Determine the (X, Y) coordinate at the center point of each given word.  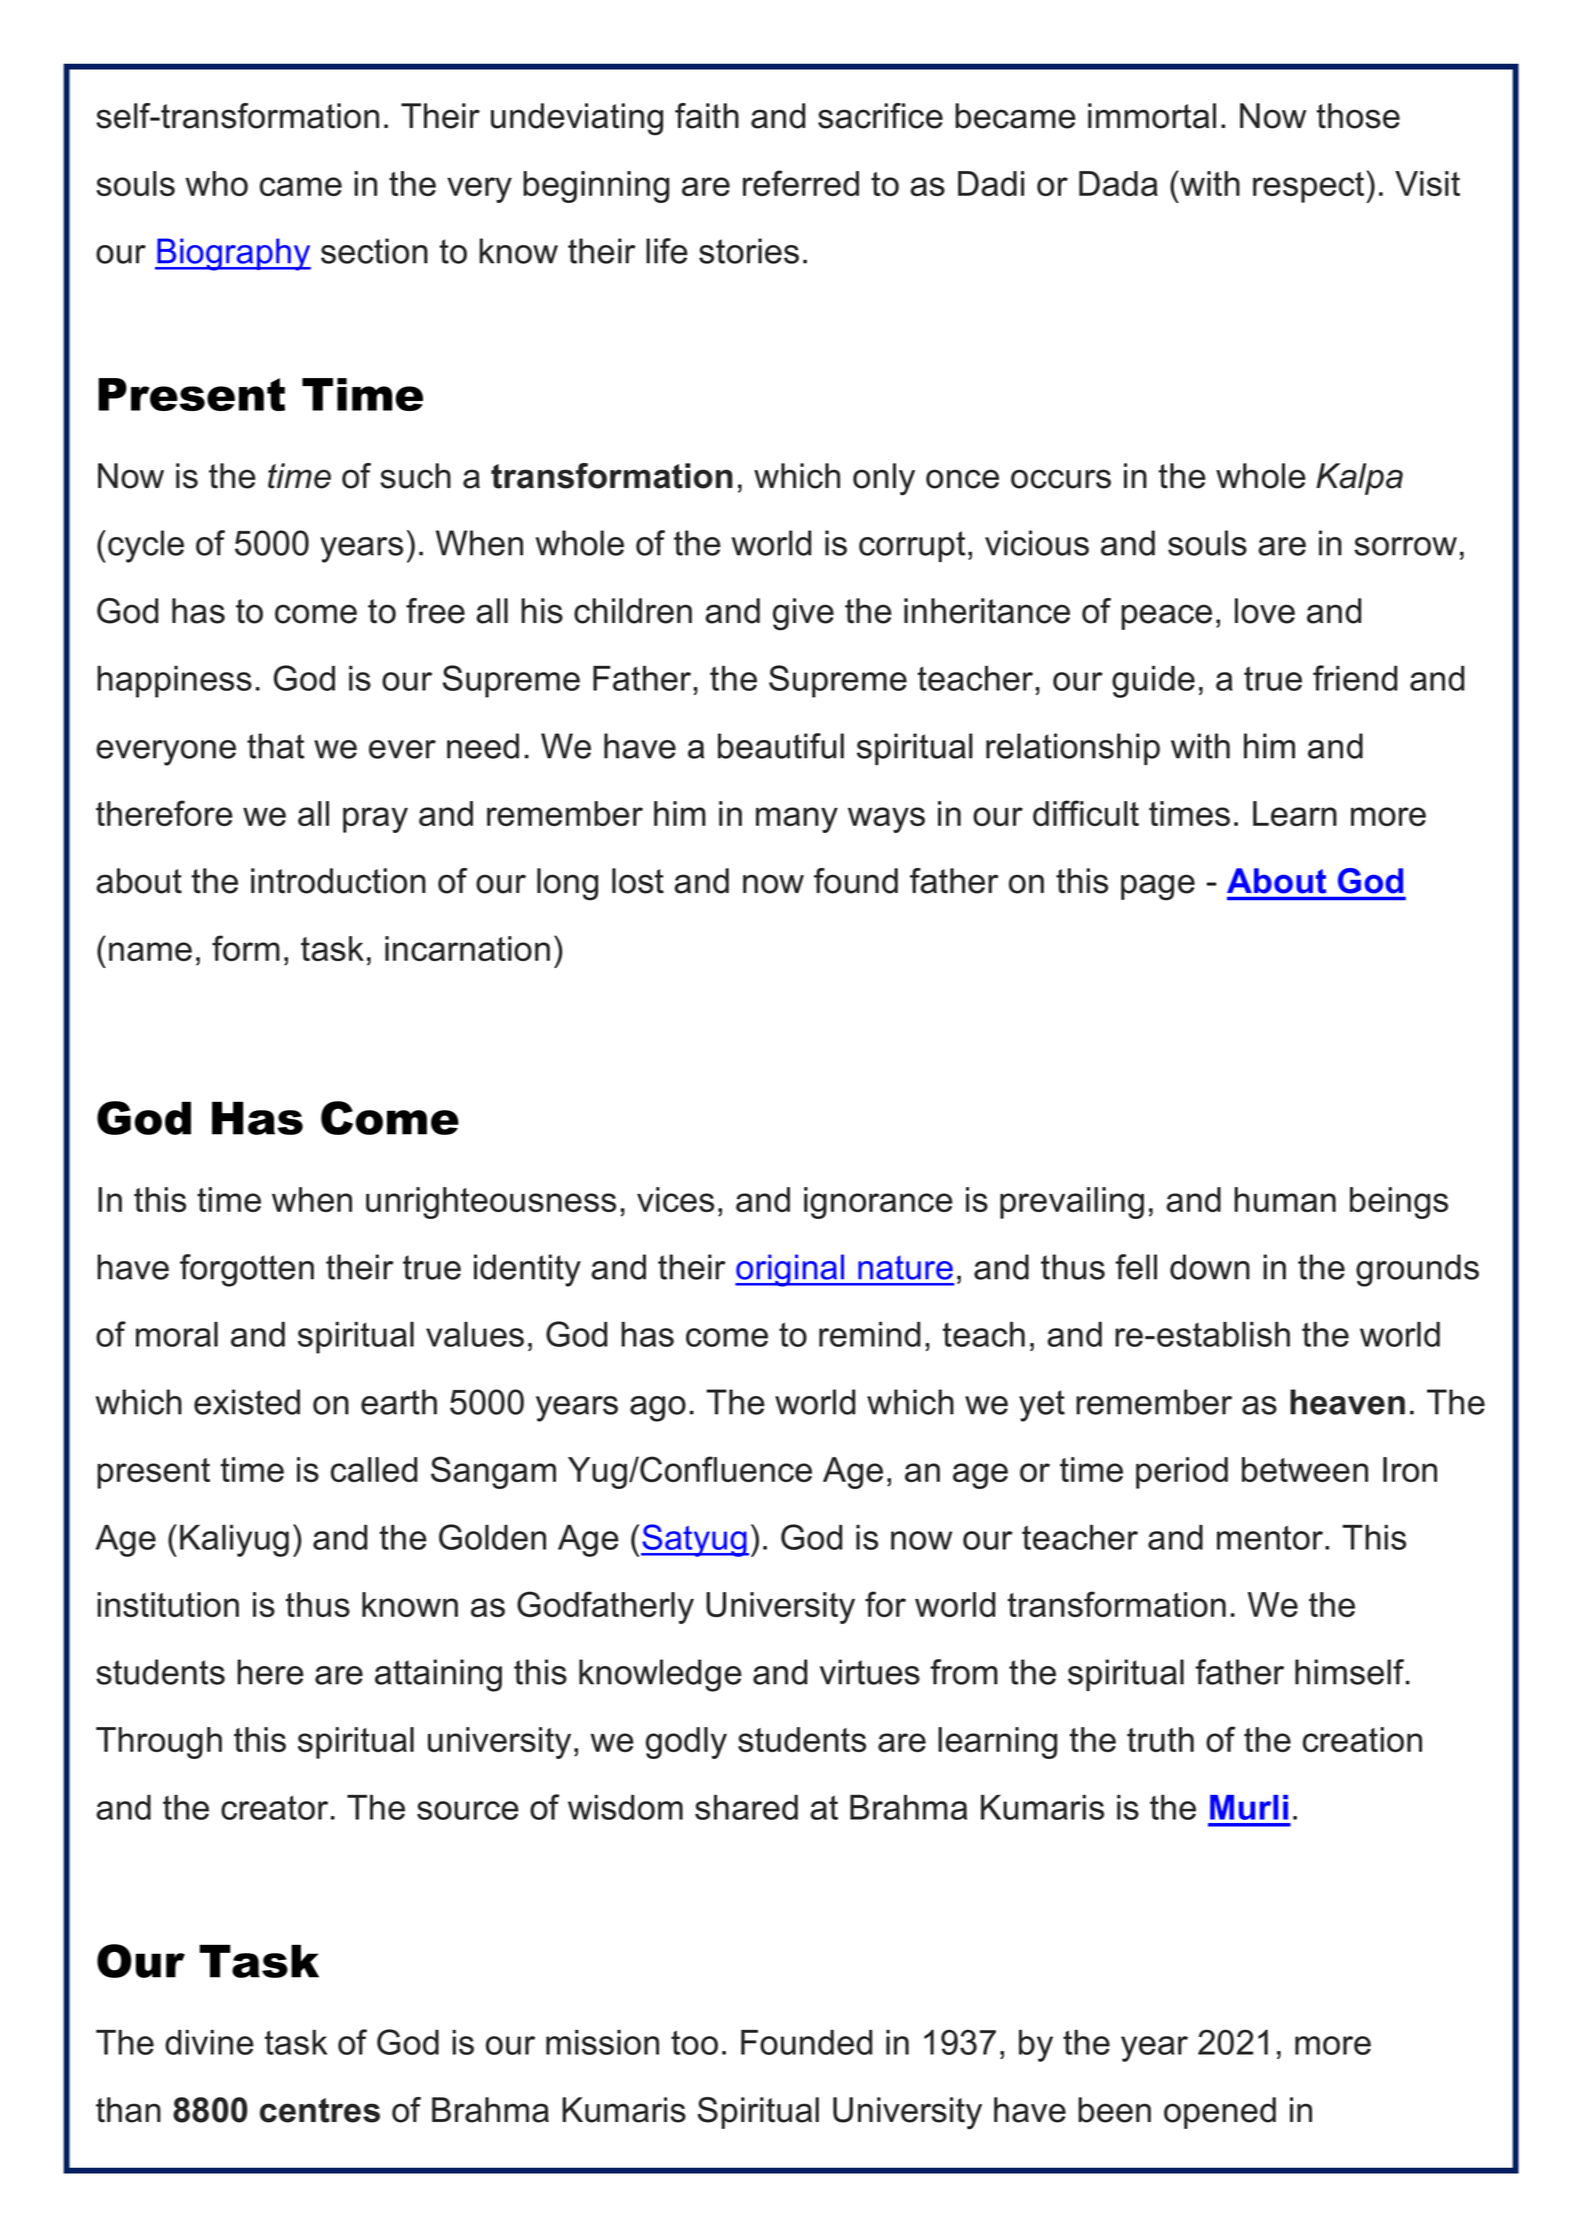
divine (209, 2042)
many (797, 820)
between (1305, 1469)
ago (658, 1409)
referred (801, 183)
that (276, 746)
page (1158, 887)
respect (1310, 187)
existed (247, 1402)
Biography (233, 254)
